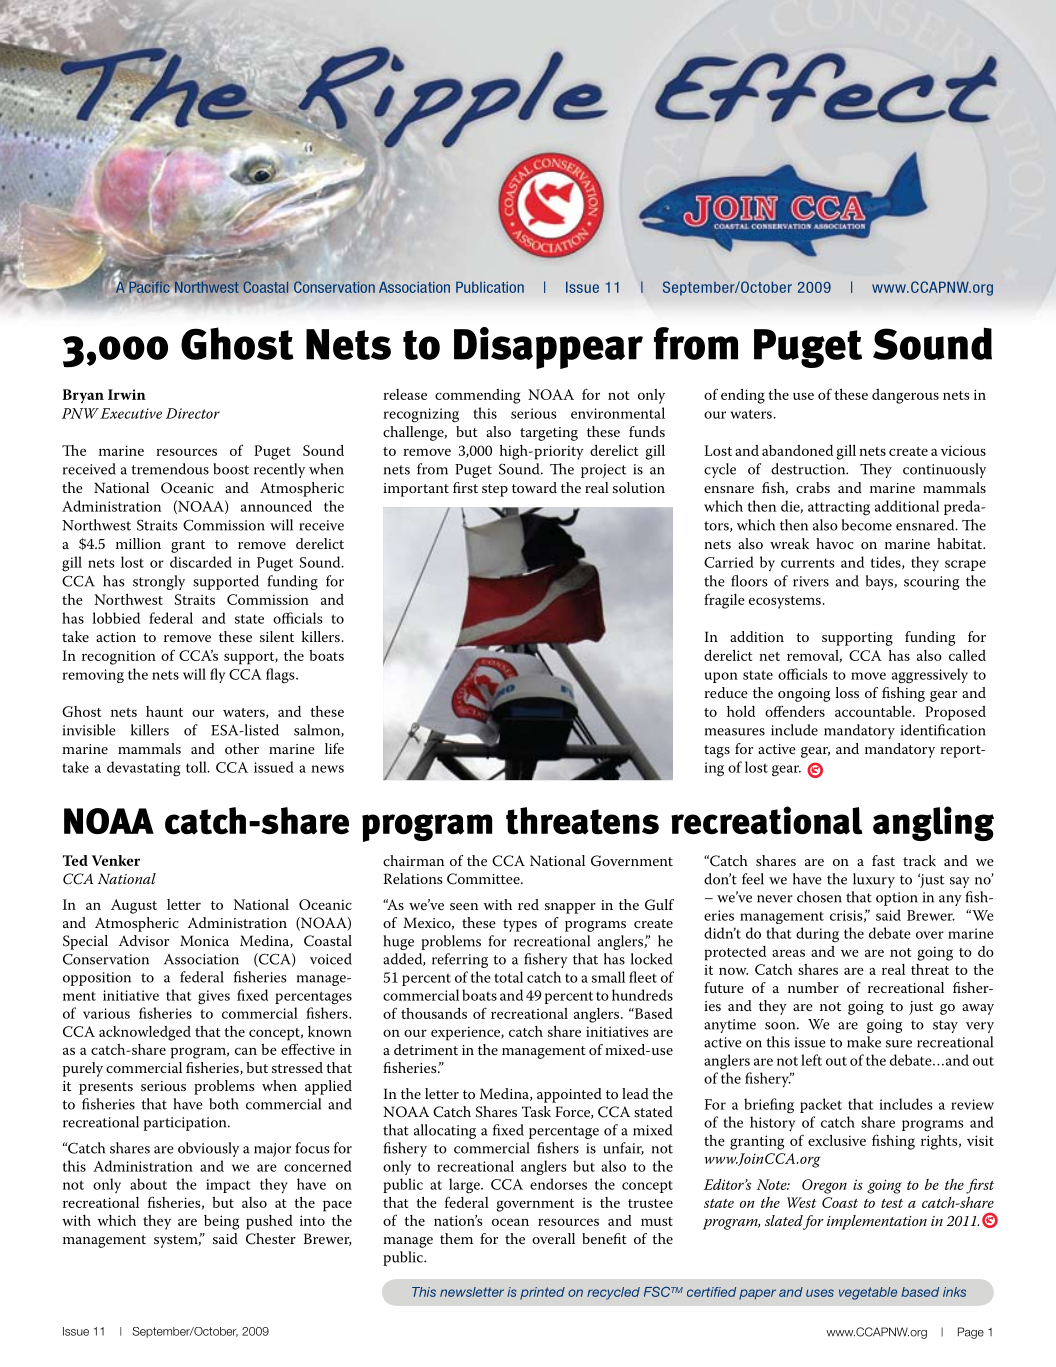  What do you see at coordinates (542, 1293) in the document?
I see `printed` at bounding box center [542, 1293].
